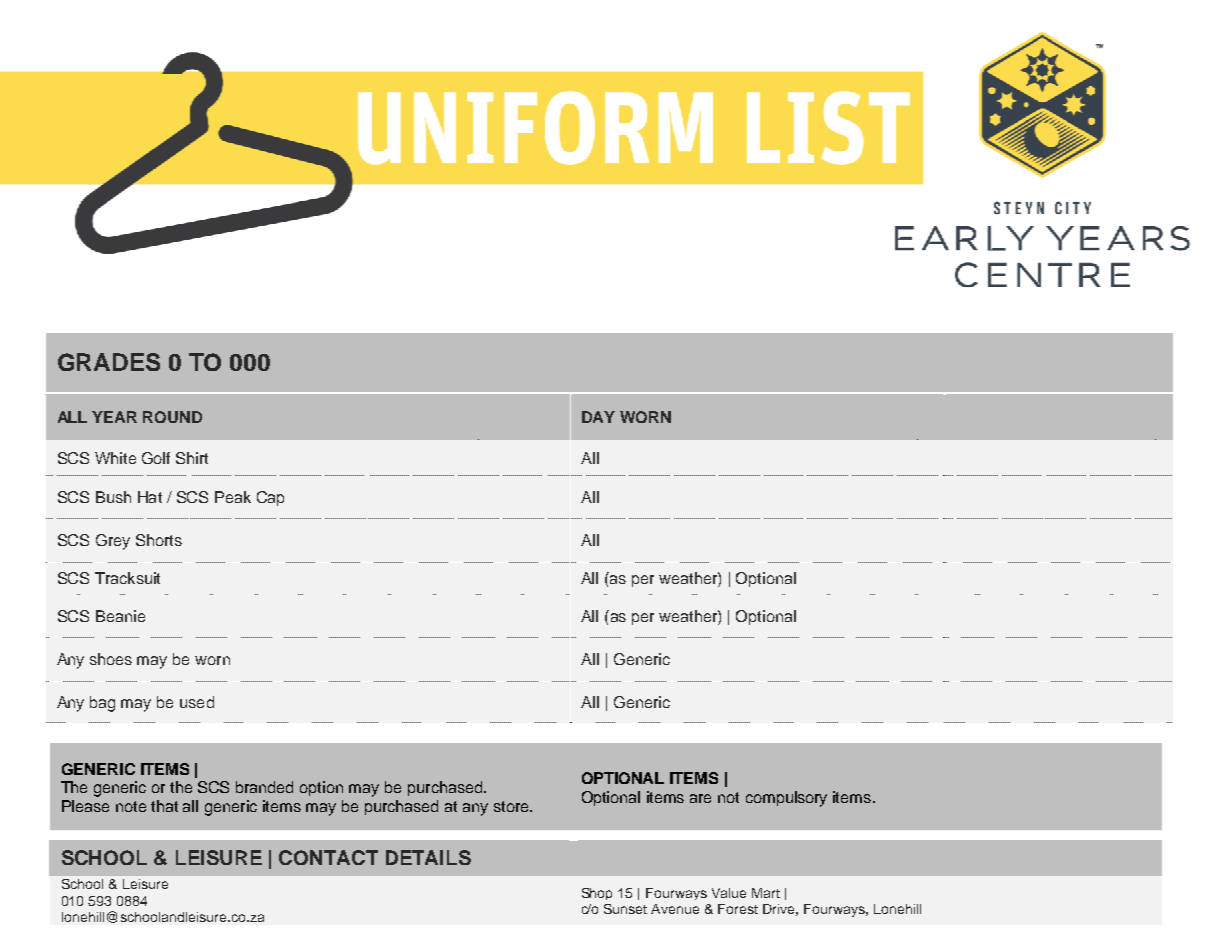 This page has height=951, width=1213. Describe the element at coordinates (328, 857) in the page. I see `CONTACT` at that location.
